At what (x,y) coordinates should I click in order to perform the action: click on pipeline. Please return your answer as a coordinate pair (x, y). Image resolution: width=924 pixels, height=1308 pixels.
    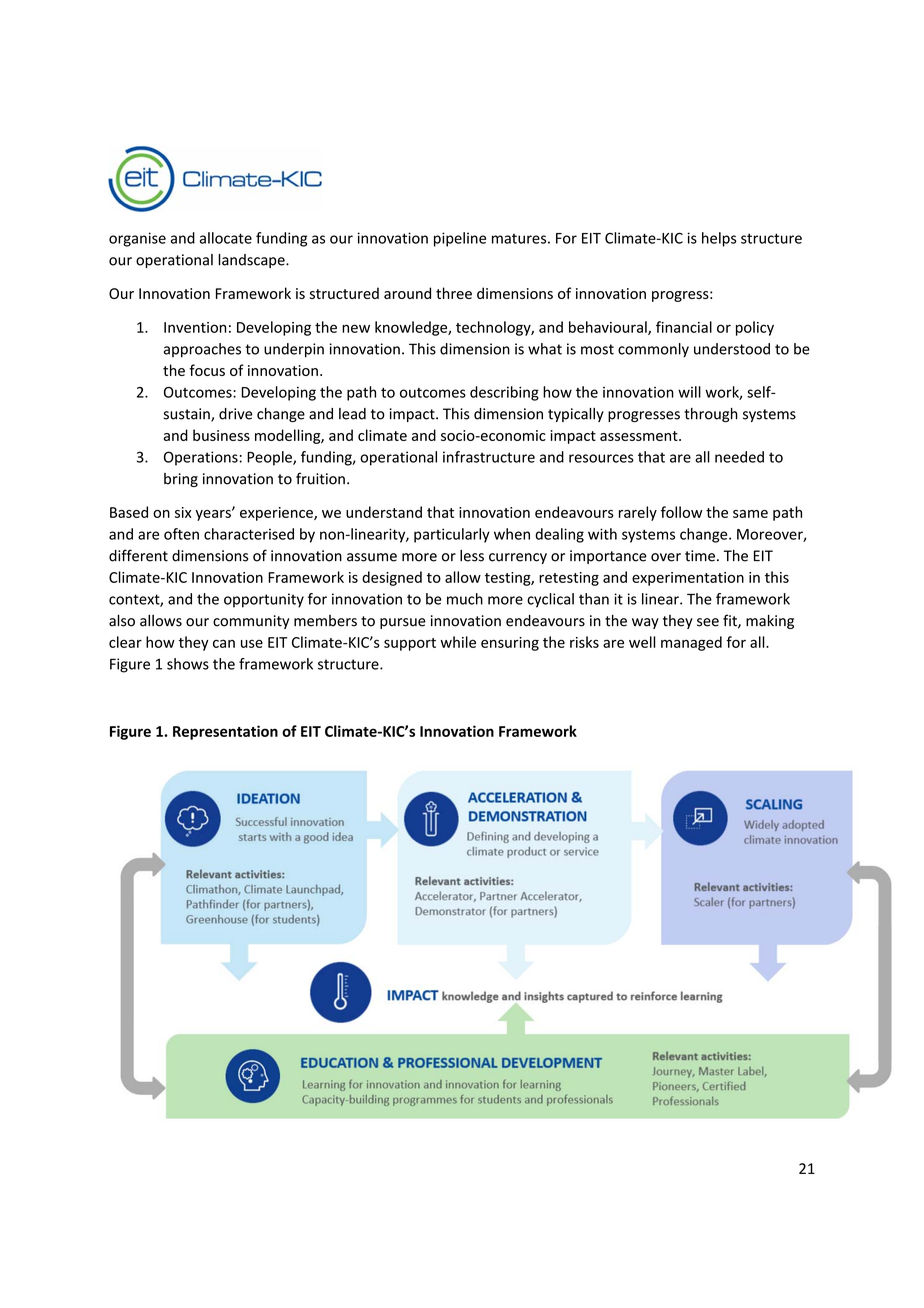
    Looking at the image, I should click on (460, 239).
